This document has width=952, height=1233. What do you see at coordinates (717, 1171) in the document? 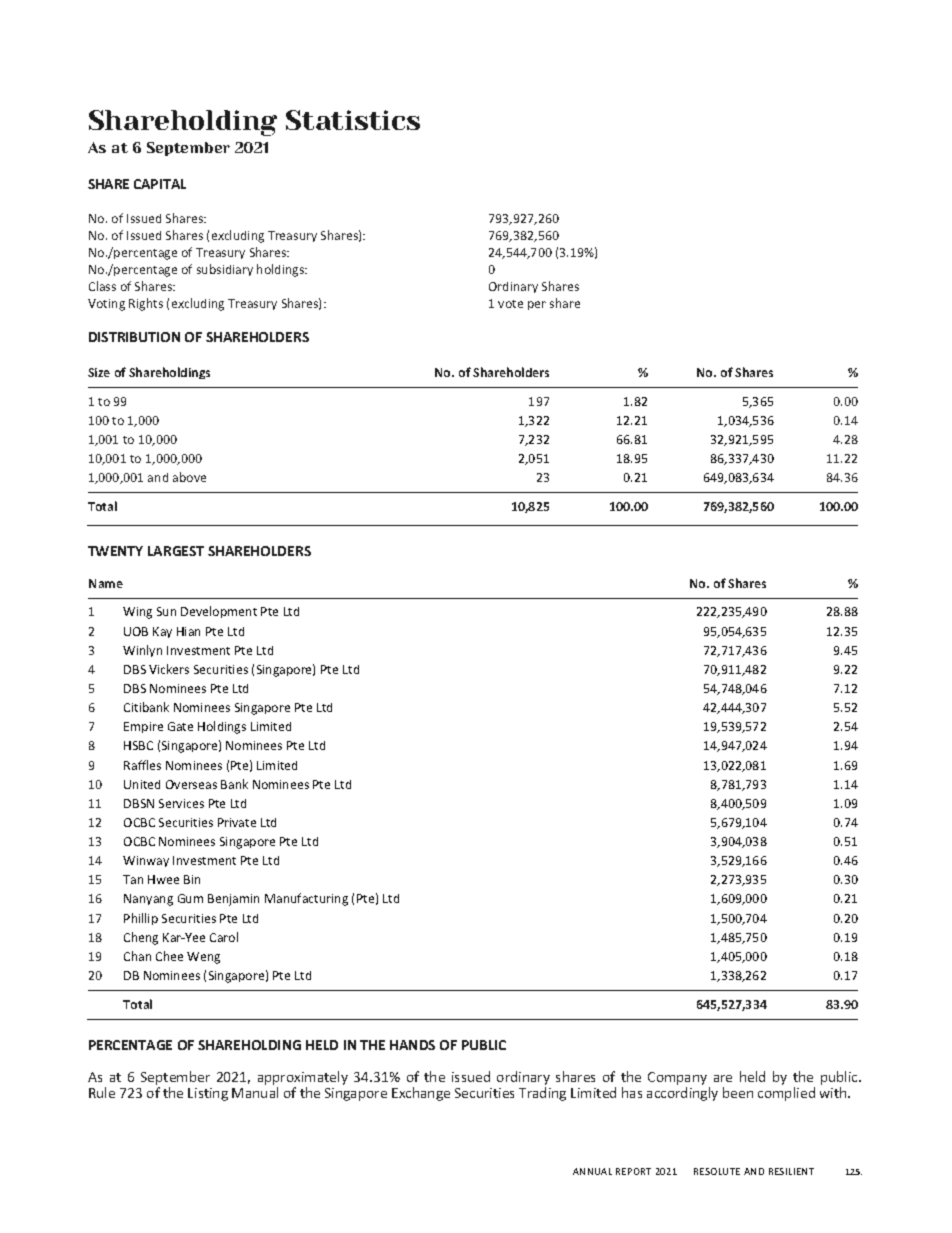
I see `RESOLUTE` at bounding box center [717, 1171].
